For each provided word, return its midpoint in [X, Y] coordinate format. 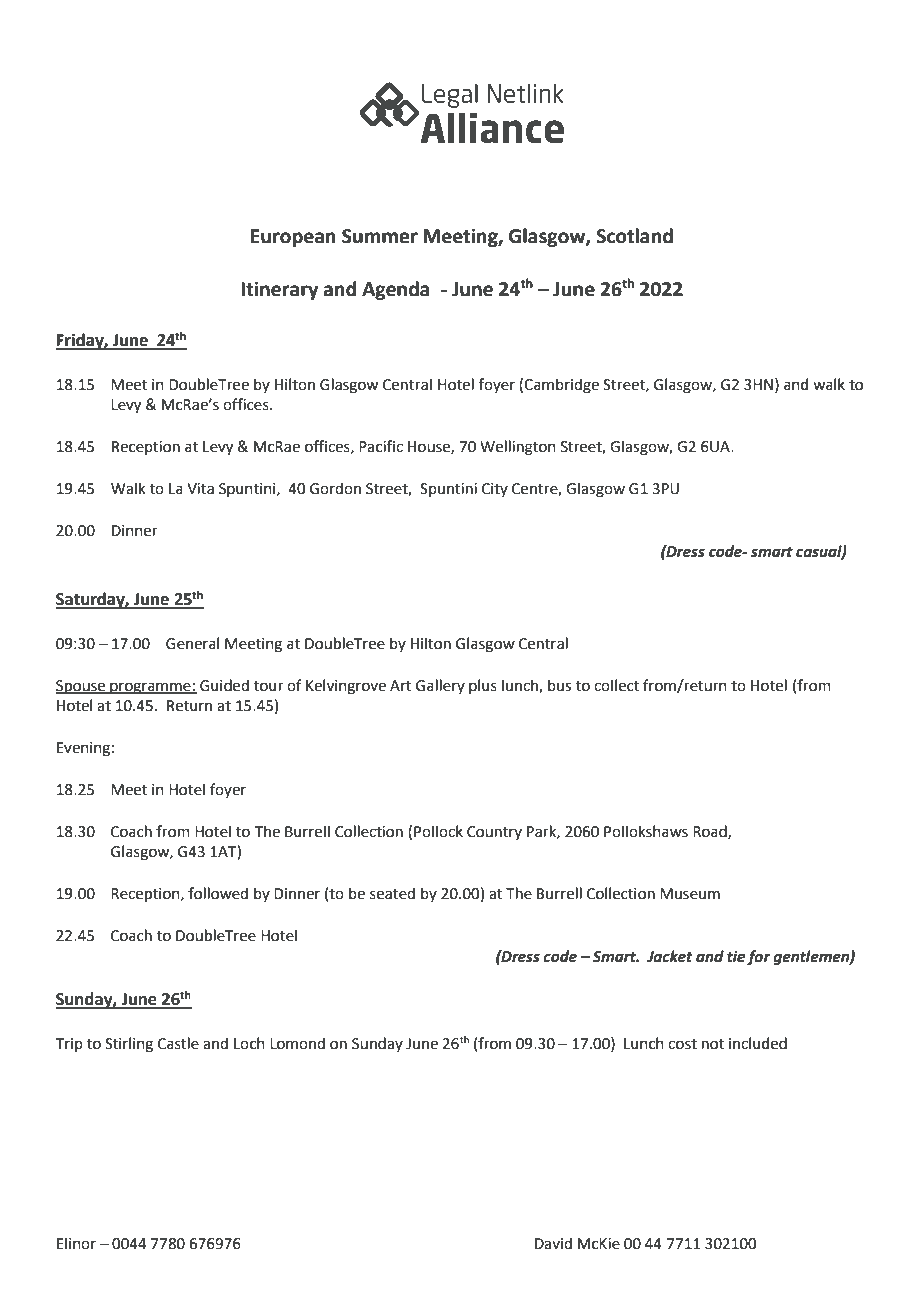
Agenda [396, 290]
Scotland [634, 236]
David [553, 1243]
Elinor [76, 1243]
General [192, 643]
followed [218, 893]
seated [392, 893]
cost [682, 1044]
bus [559, 685]
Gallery [440, 686]
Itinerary [279, 290]
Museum [690, 894]
